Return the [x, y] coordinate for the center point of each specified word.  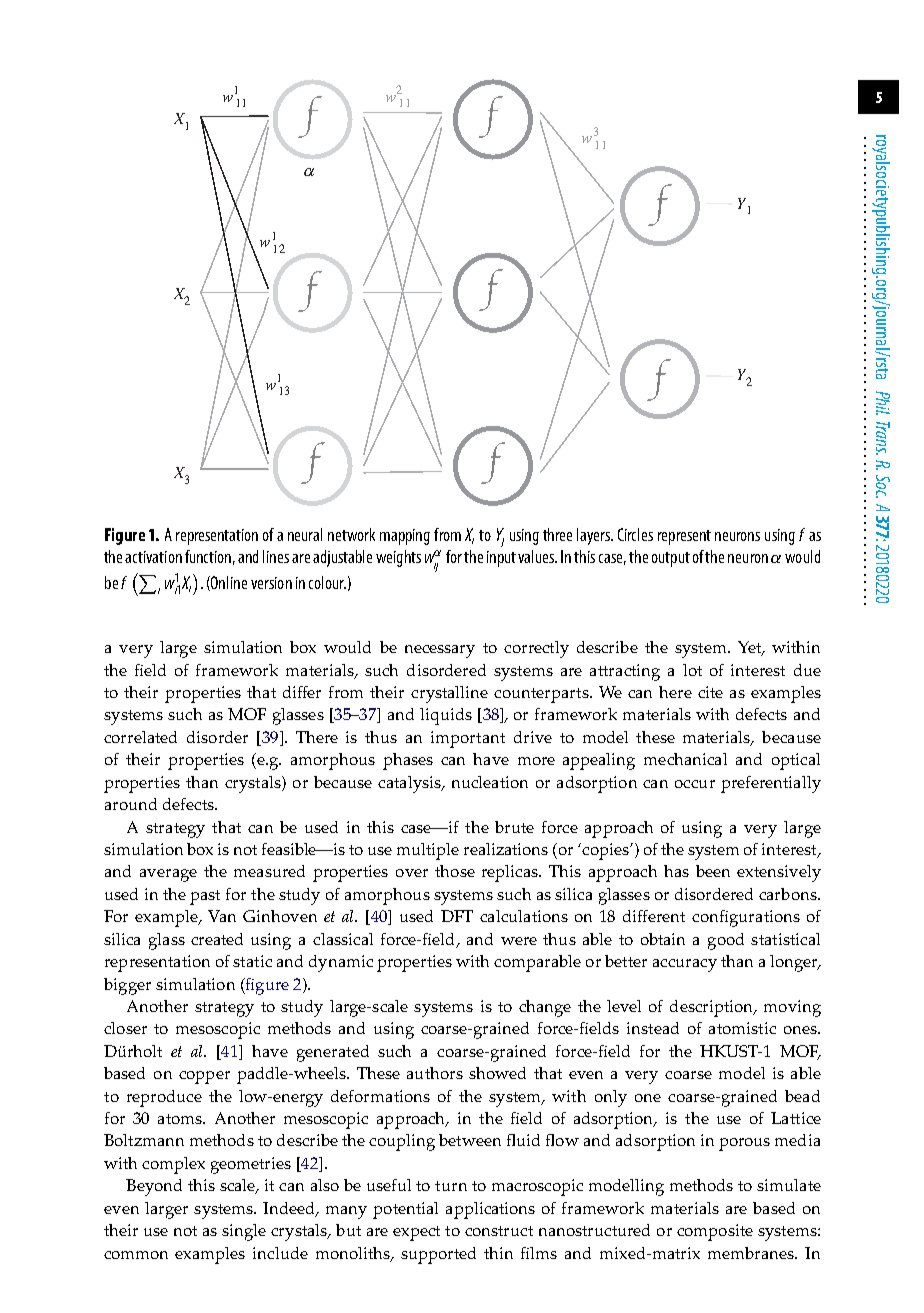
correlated [140, 737]
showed [497, 1073]
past [205, 897]
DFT [457, 916]
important [468, 739]
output [671, 559]
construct [499, 1231]
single [244, 1232]
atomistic [742, 1028]
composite [715, 1232]
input [501, 559]
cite [710, 692]
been [713, 871]
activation [153, 557]
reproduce [164, 1098]
